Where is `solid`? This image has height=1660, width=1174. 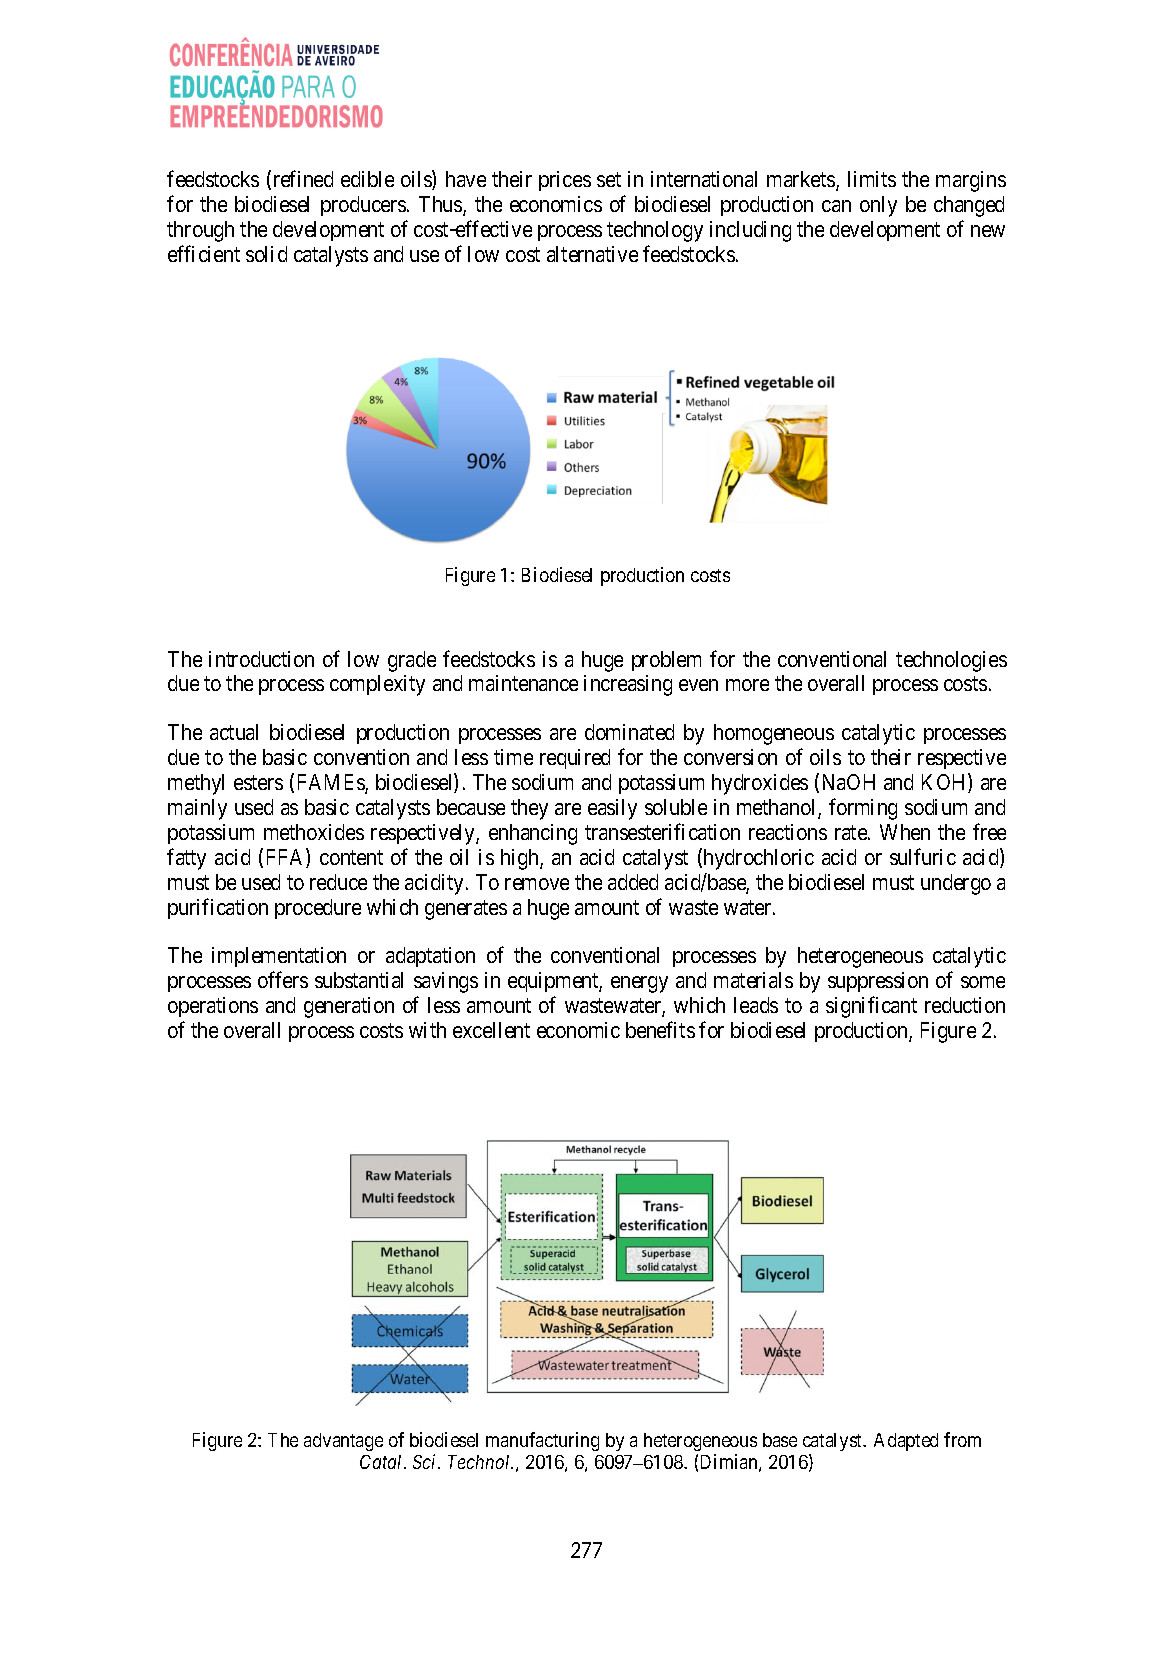 solid is located at coordinates (266, 254).
